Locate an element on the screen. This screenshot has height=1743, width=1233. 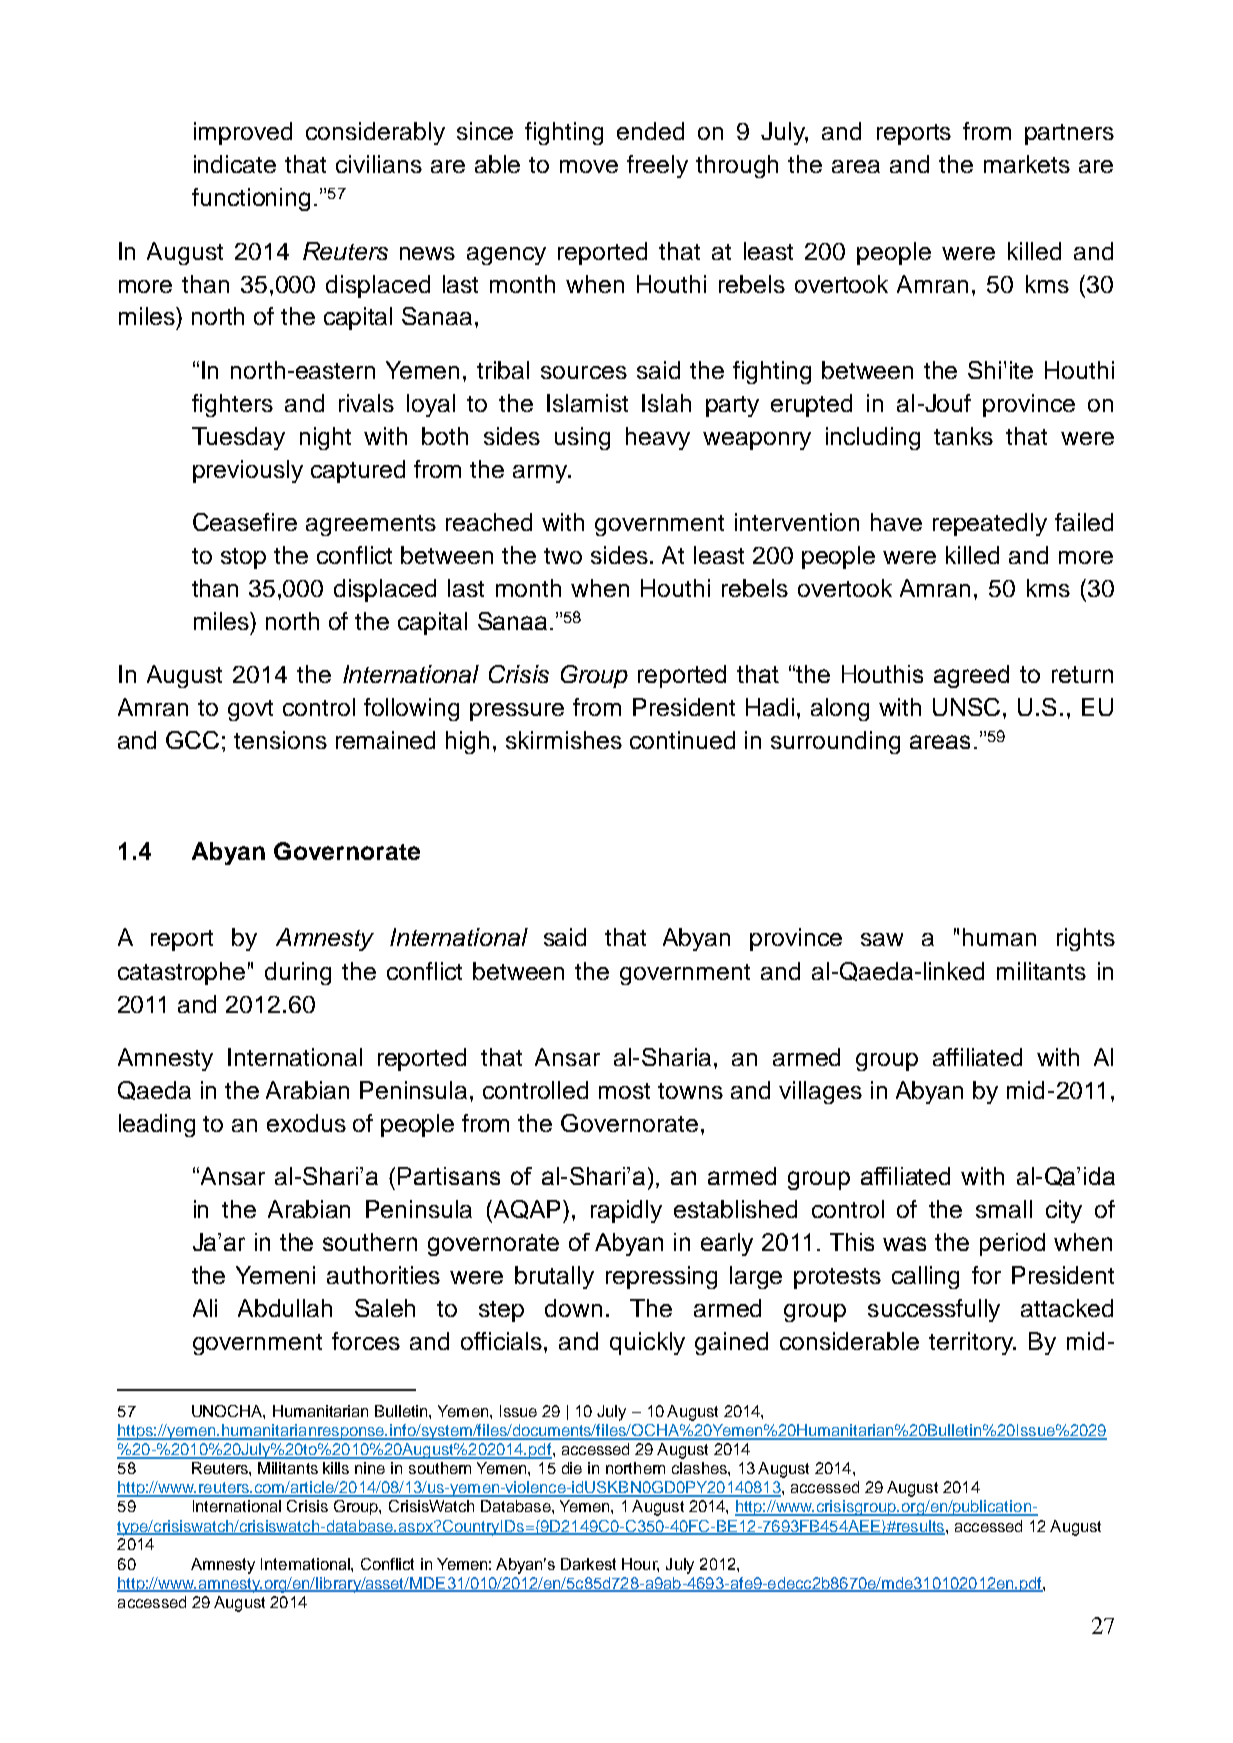
indicate is located at coordinates (235, 164).
